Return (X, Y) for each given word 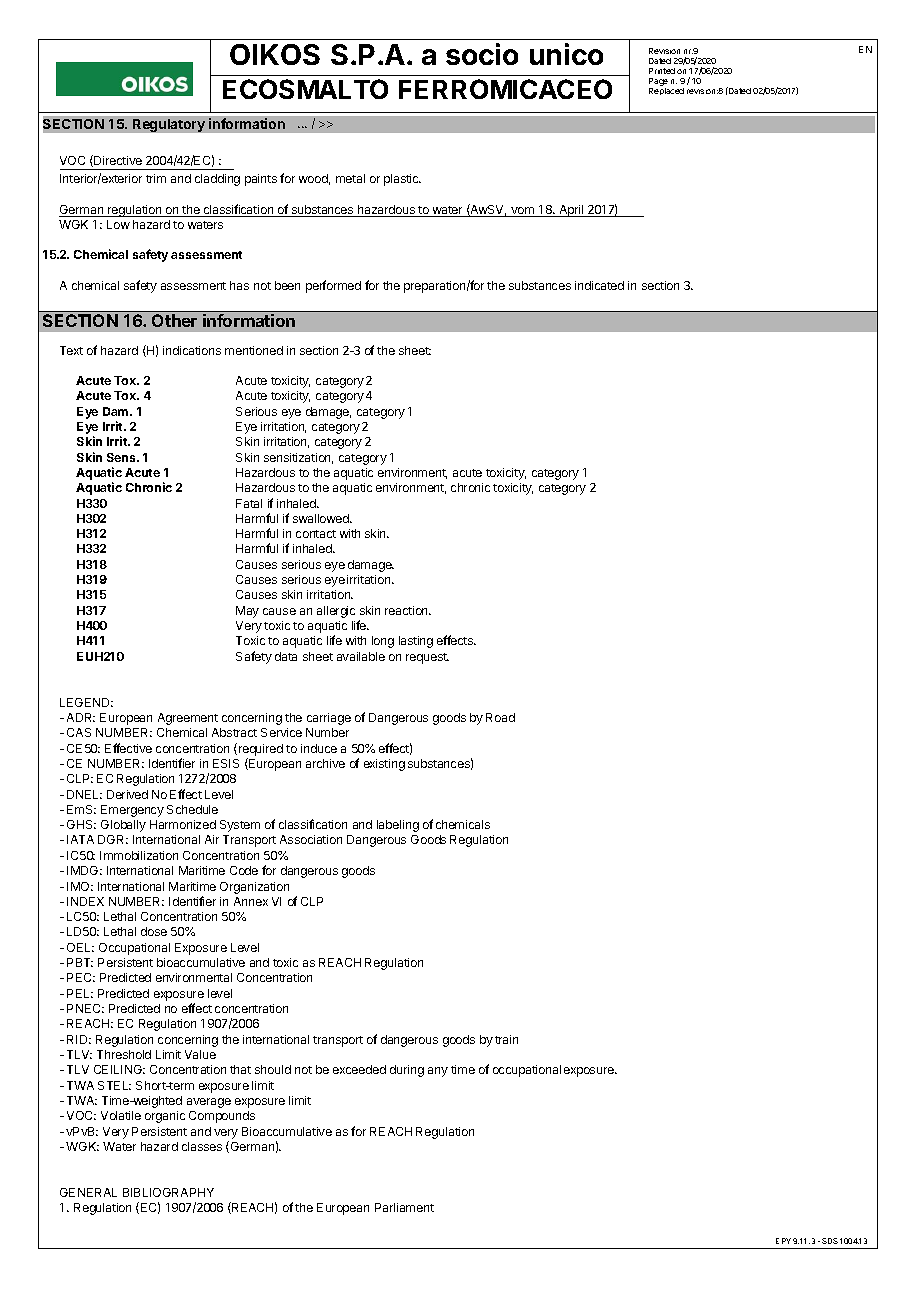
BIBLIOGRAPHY (168, 1192)
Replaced (666, 91)
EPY (783, 1241)
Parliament (404, 1207)
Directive (117, 161)
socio (482, 54)
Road (500, 717)
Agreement (188, 719)
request (427, 658)
